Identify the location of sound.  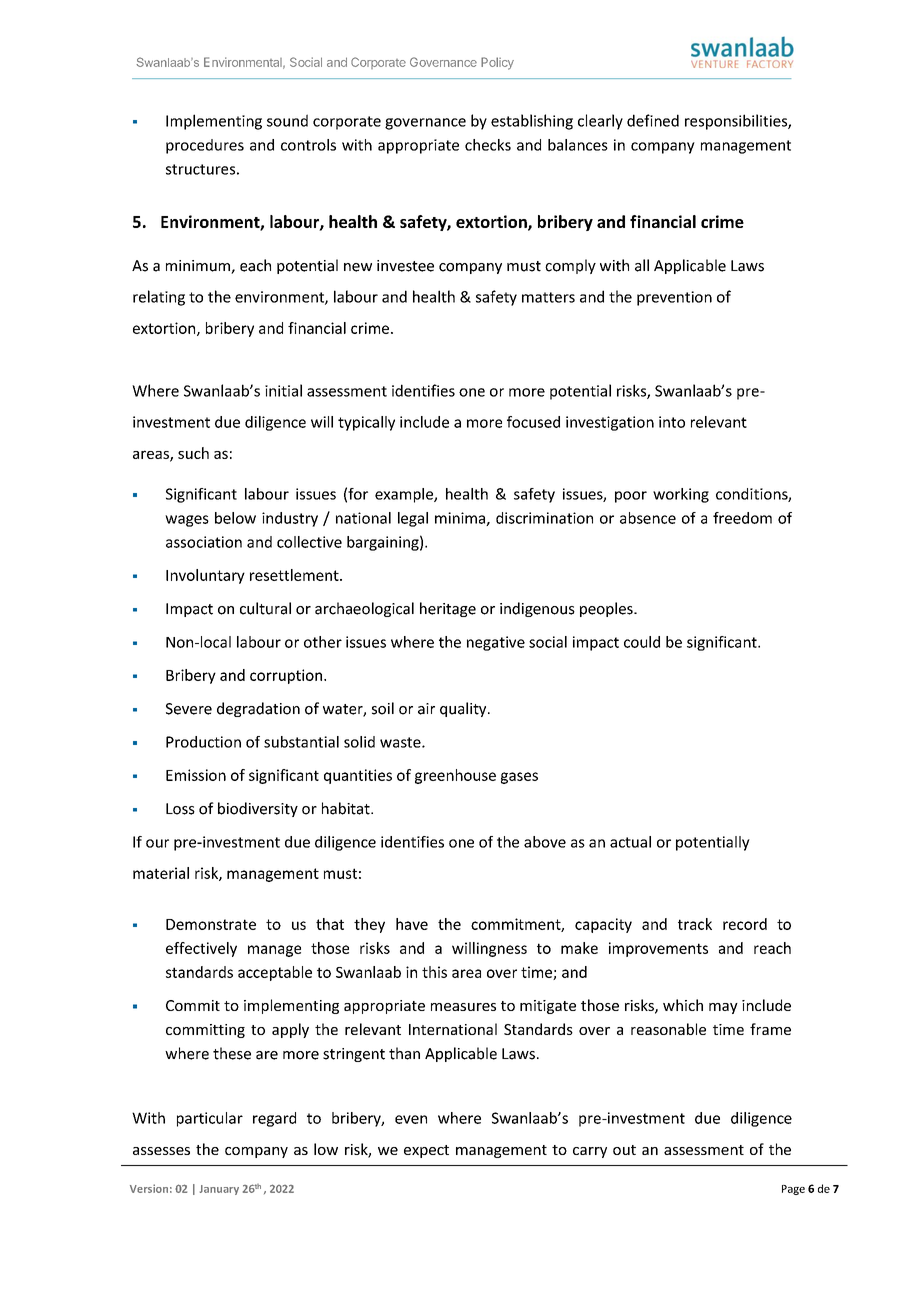
(287, 120).
